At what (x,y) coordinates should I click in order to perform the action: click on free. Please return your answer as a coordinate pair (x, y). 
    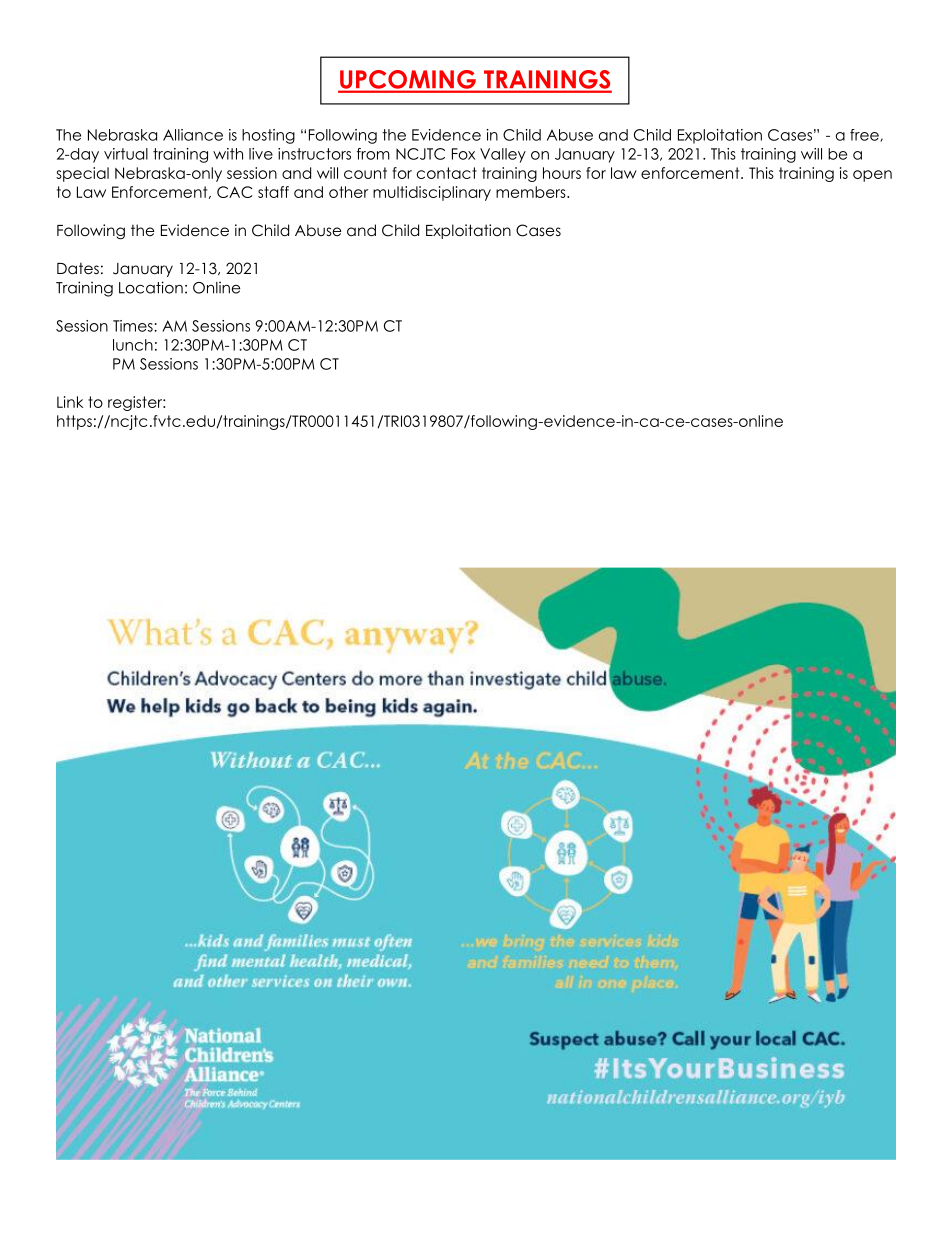
    Looking at the image, I should click on (865, 135).
